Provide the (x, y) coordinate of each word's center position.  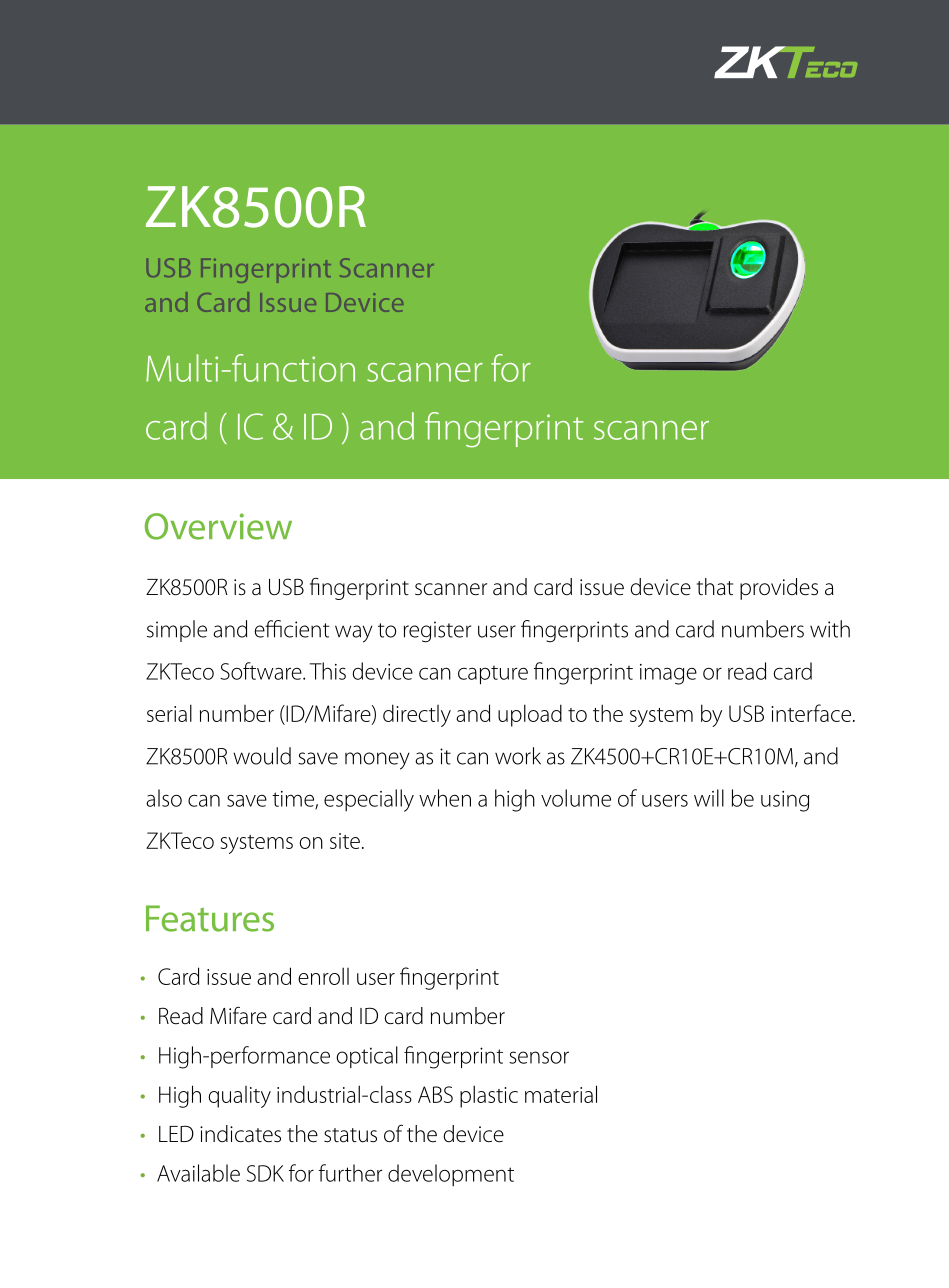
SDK (265, 1173)
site (345, 841)
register (437, 632)
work (518, 756)
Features (210, 918)
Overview (218, 526)
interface (811, 713)
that (715, 587)
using (785, 801)
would (262, 756)
